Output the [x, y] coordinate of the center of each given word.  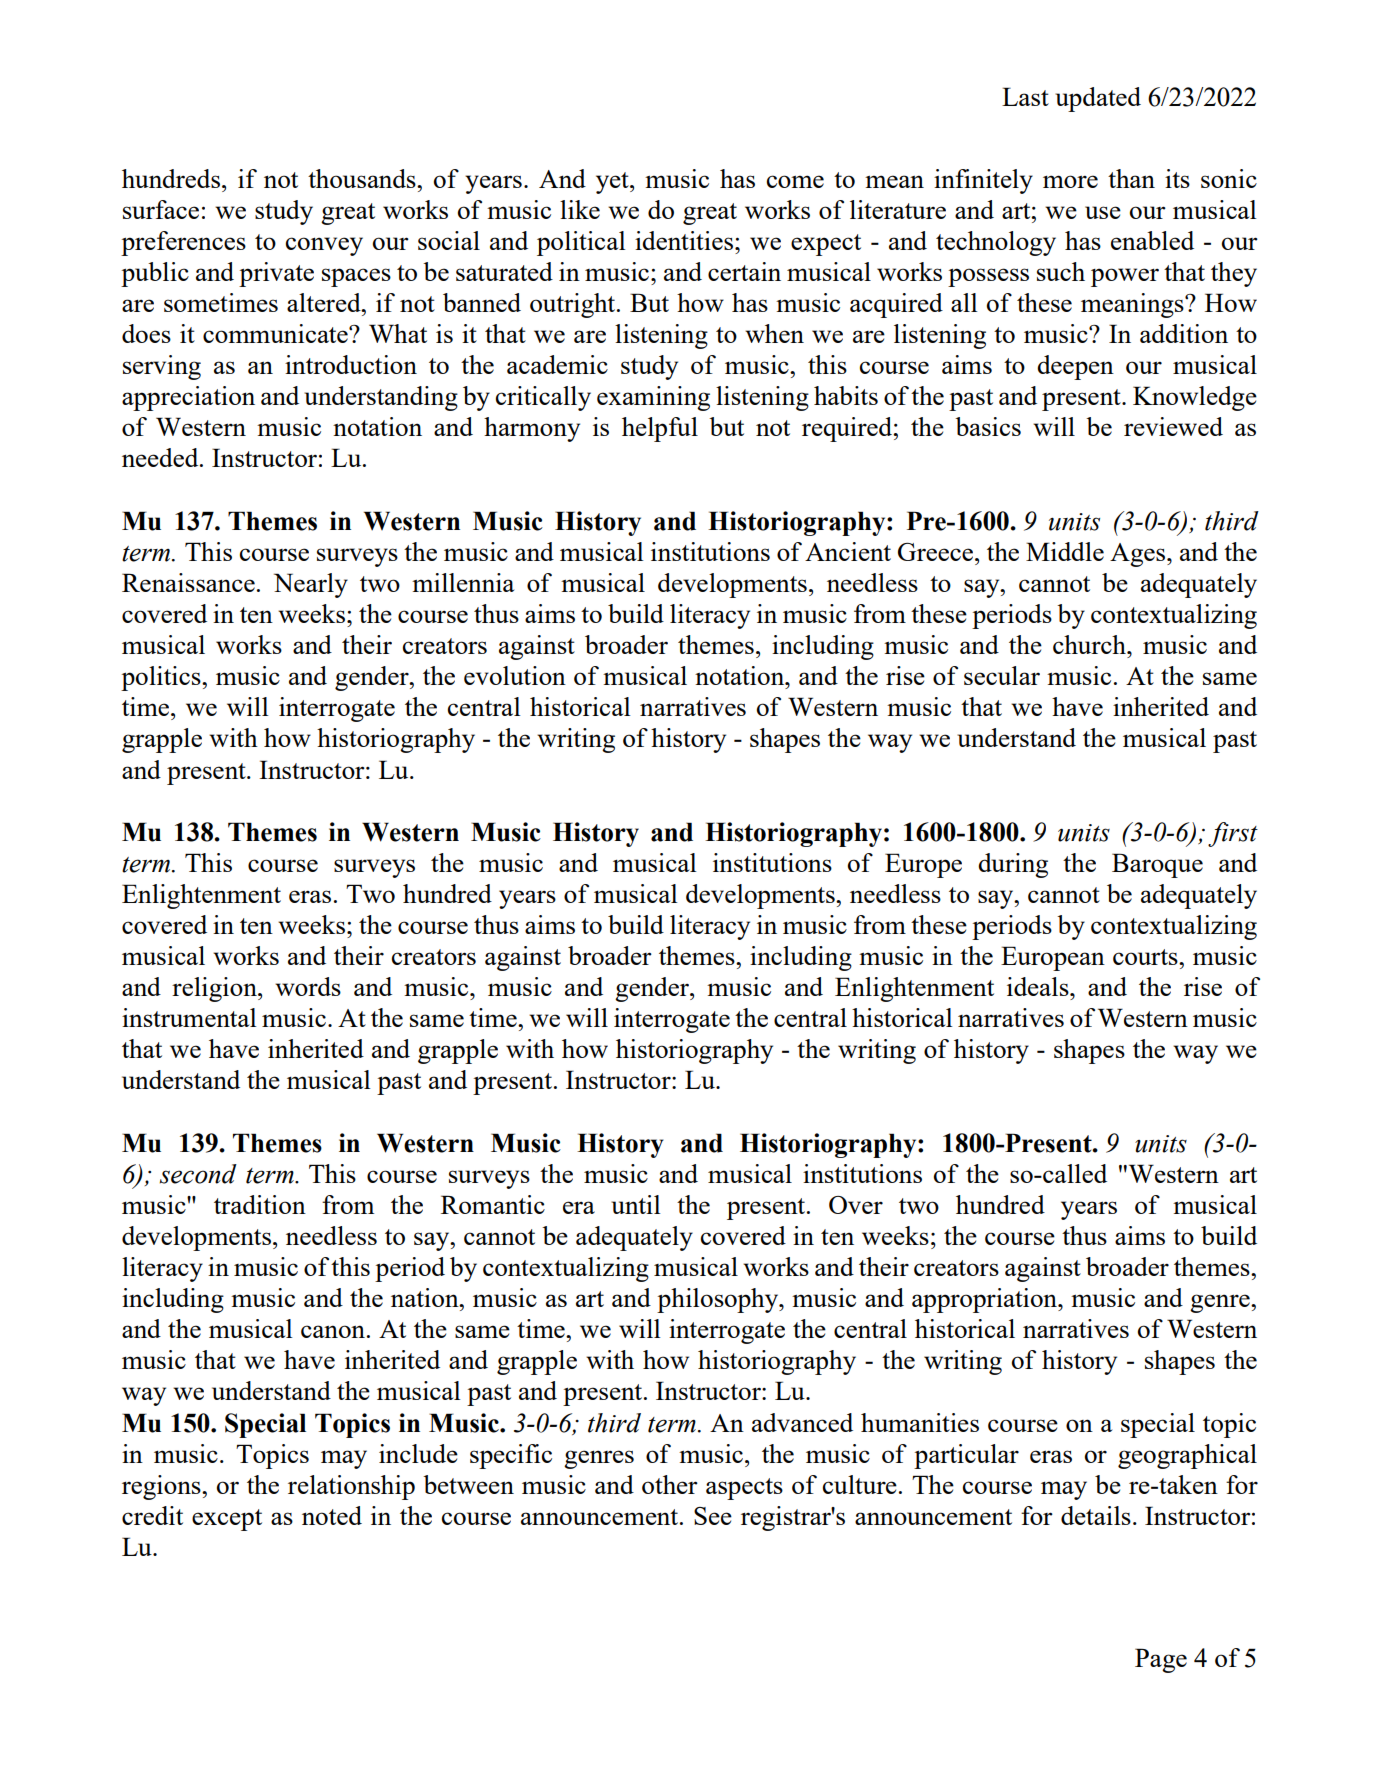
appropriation [985, 1300]
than [1131, 178]
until [635, 1204]
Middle [1065, 551]
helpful [660, 429]
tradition [260, 1204]
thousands [363, 178]
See [713, 1516]
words [308, 986]
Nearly [311, 585]
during [1013, 865]
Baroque [1157, 865]
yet [613, 183]
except [227, 1520]
